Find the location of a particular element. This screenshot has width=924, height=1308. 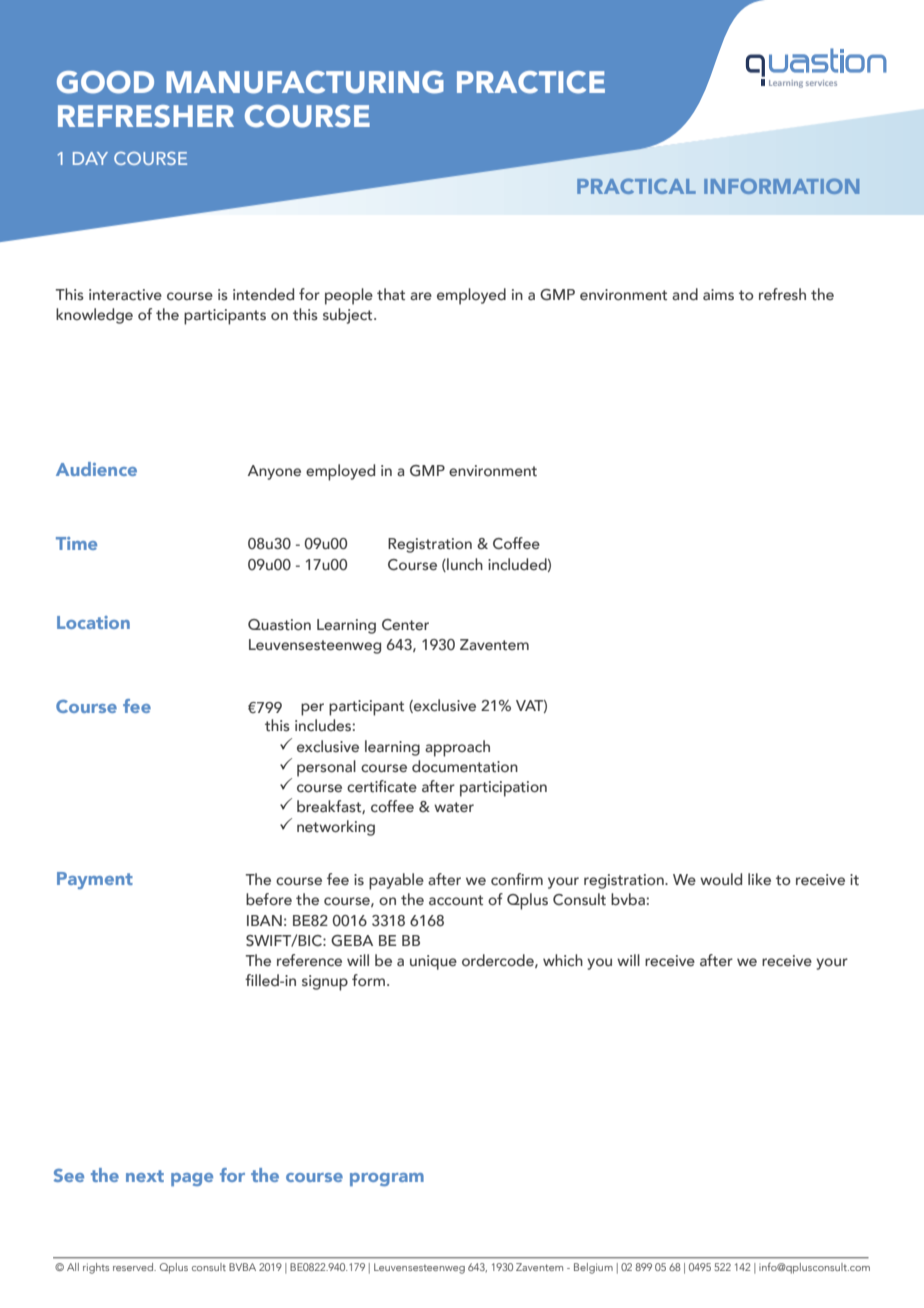

Payment is located at coordinates (95, 880).
